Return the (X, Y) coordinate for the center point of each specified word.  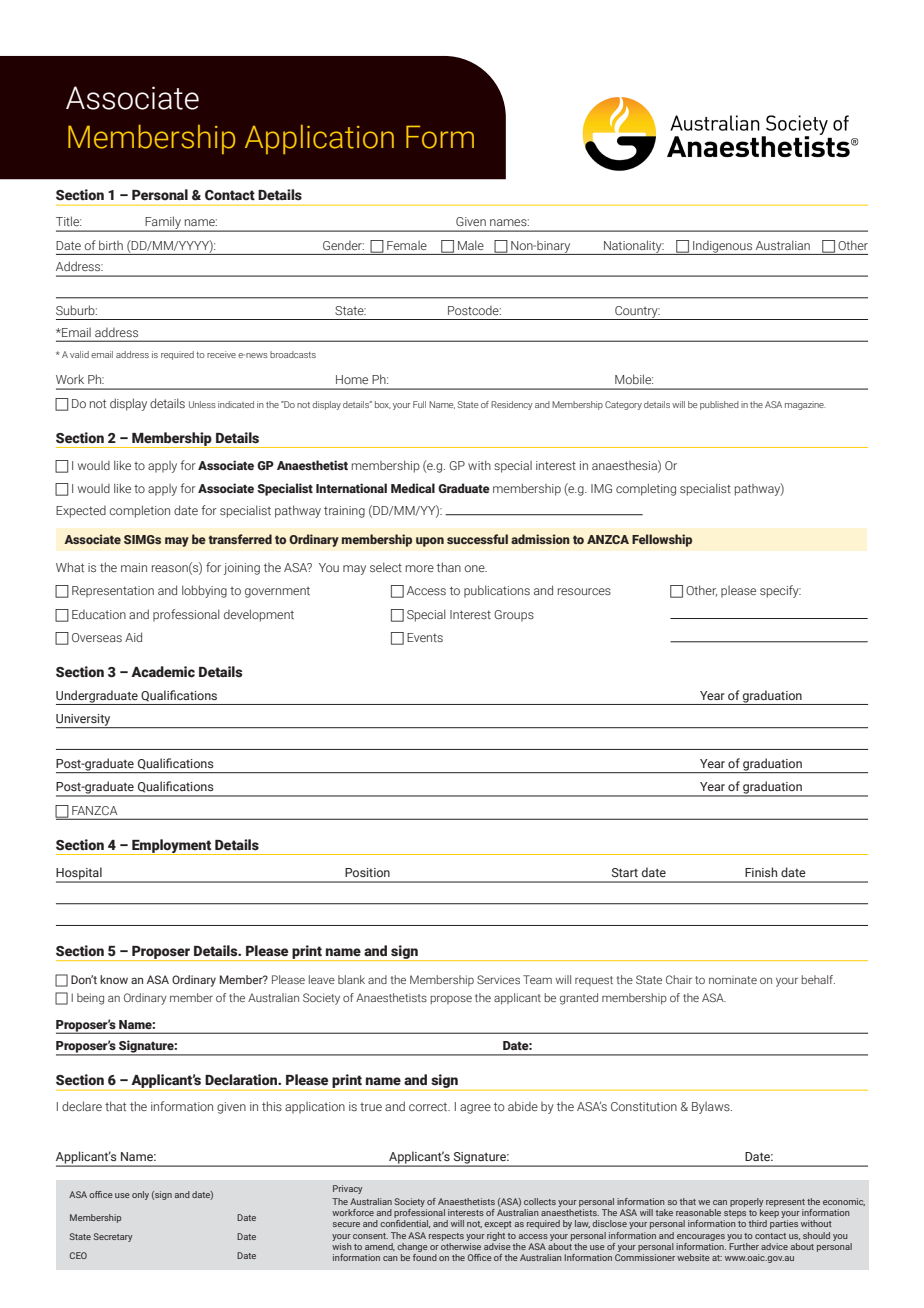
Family (163, 224)
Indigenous (723, 248)
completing (646, 489)
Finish (761, 872)
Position (367, 872)
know (114, 979)
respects (446, 1237)
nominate (733, 980)
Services (498, 979)
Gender (343, 245)
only (140, 1195)
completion (140, 511)
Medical (413, 488)
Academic (163, 672)
